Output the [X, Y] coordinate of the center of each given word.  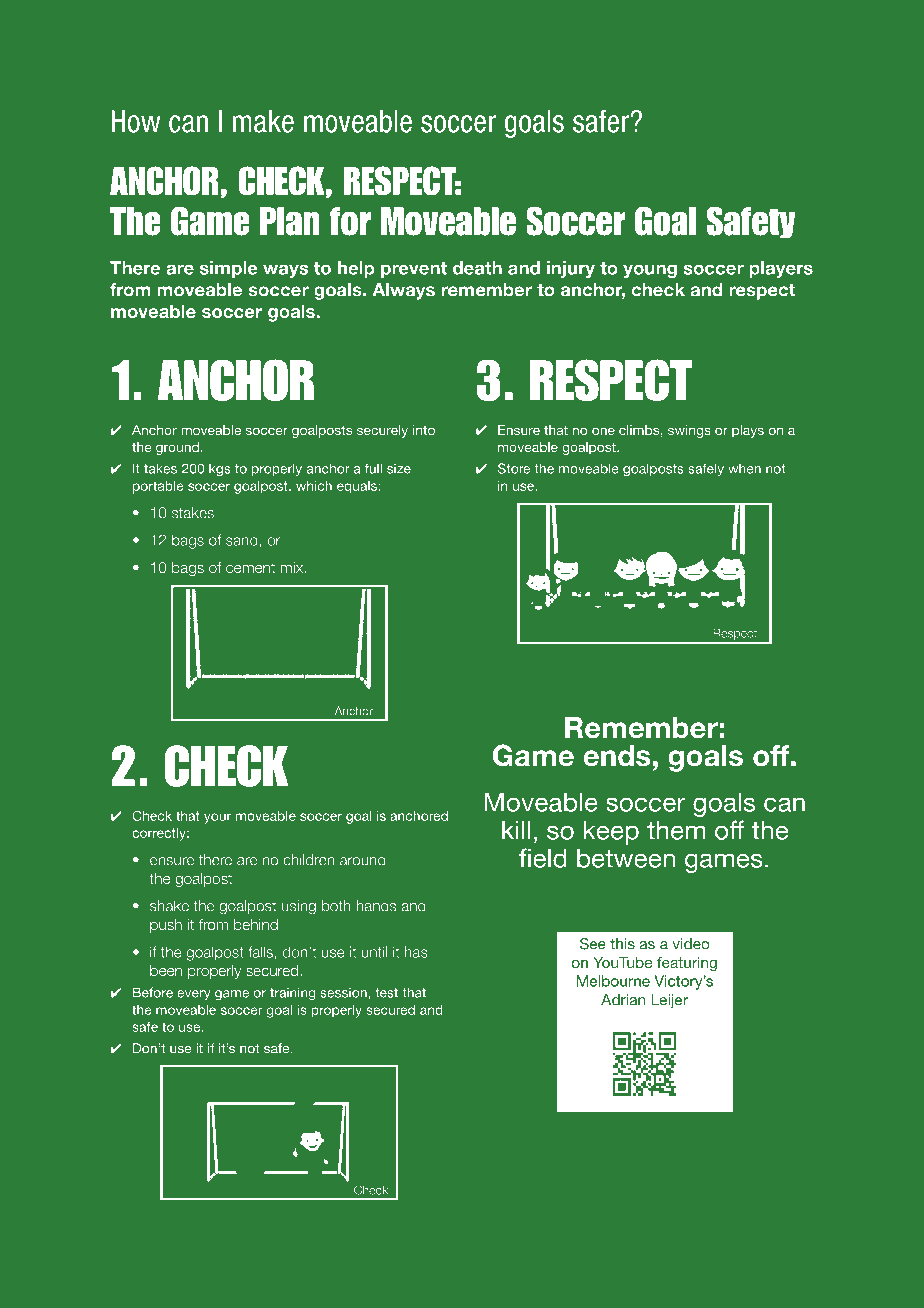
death [477, 268]
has [416, 952]
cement [250, 568]
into [424, 430]
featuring [687, 964]
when [744, 468]
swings [689, 431]
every [194, 995]
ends [616, 756]
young [650, 271]
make [263, 121]
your [217, 818]
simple [229, 269]
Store [514, 468]
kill [516, 830]
